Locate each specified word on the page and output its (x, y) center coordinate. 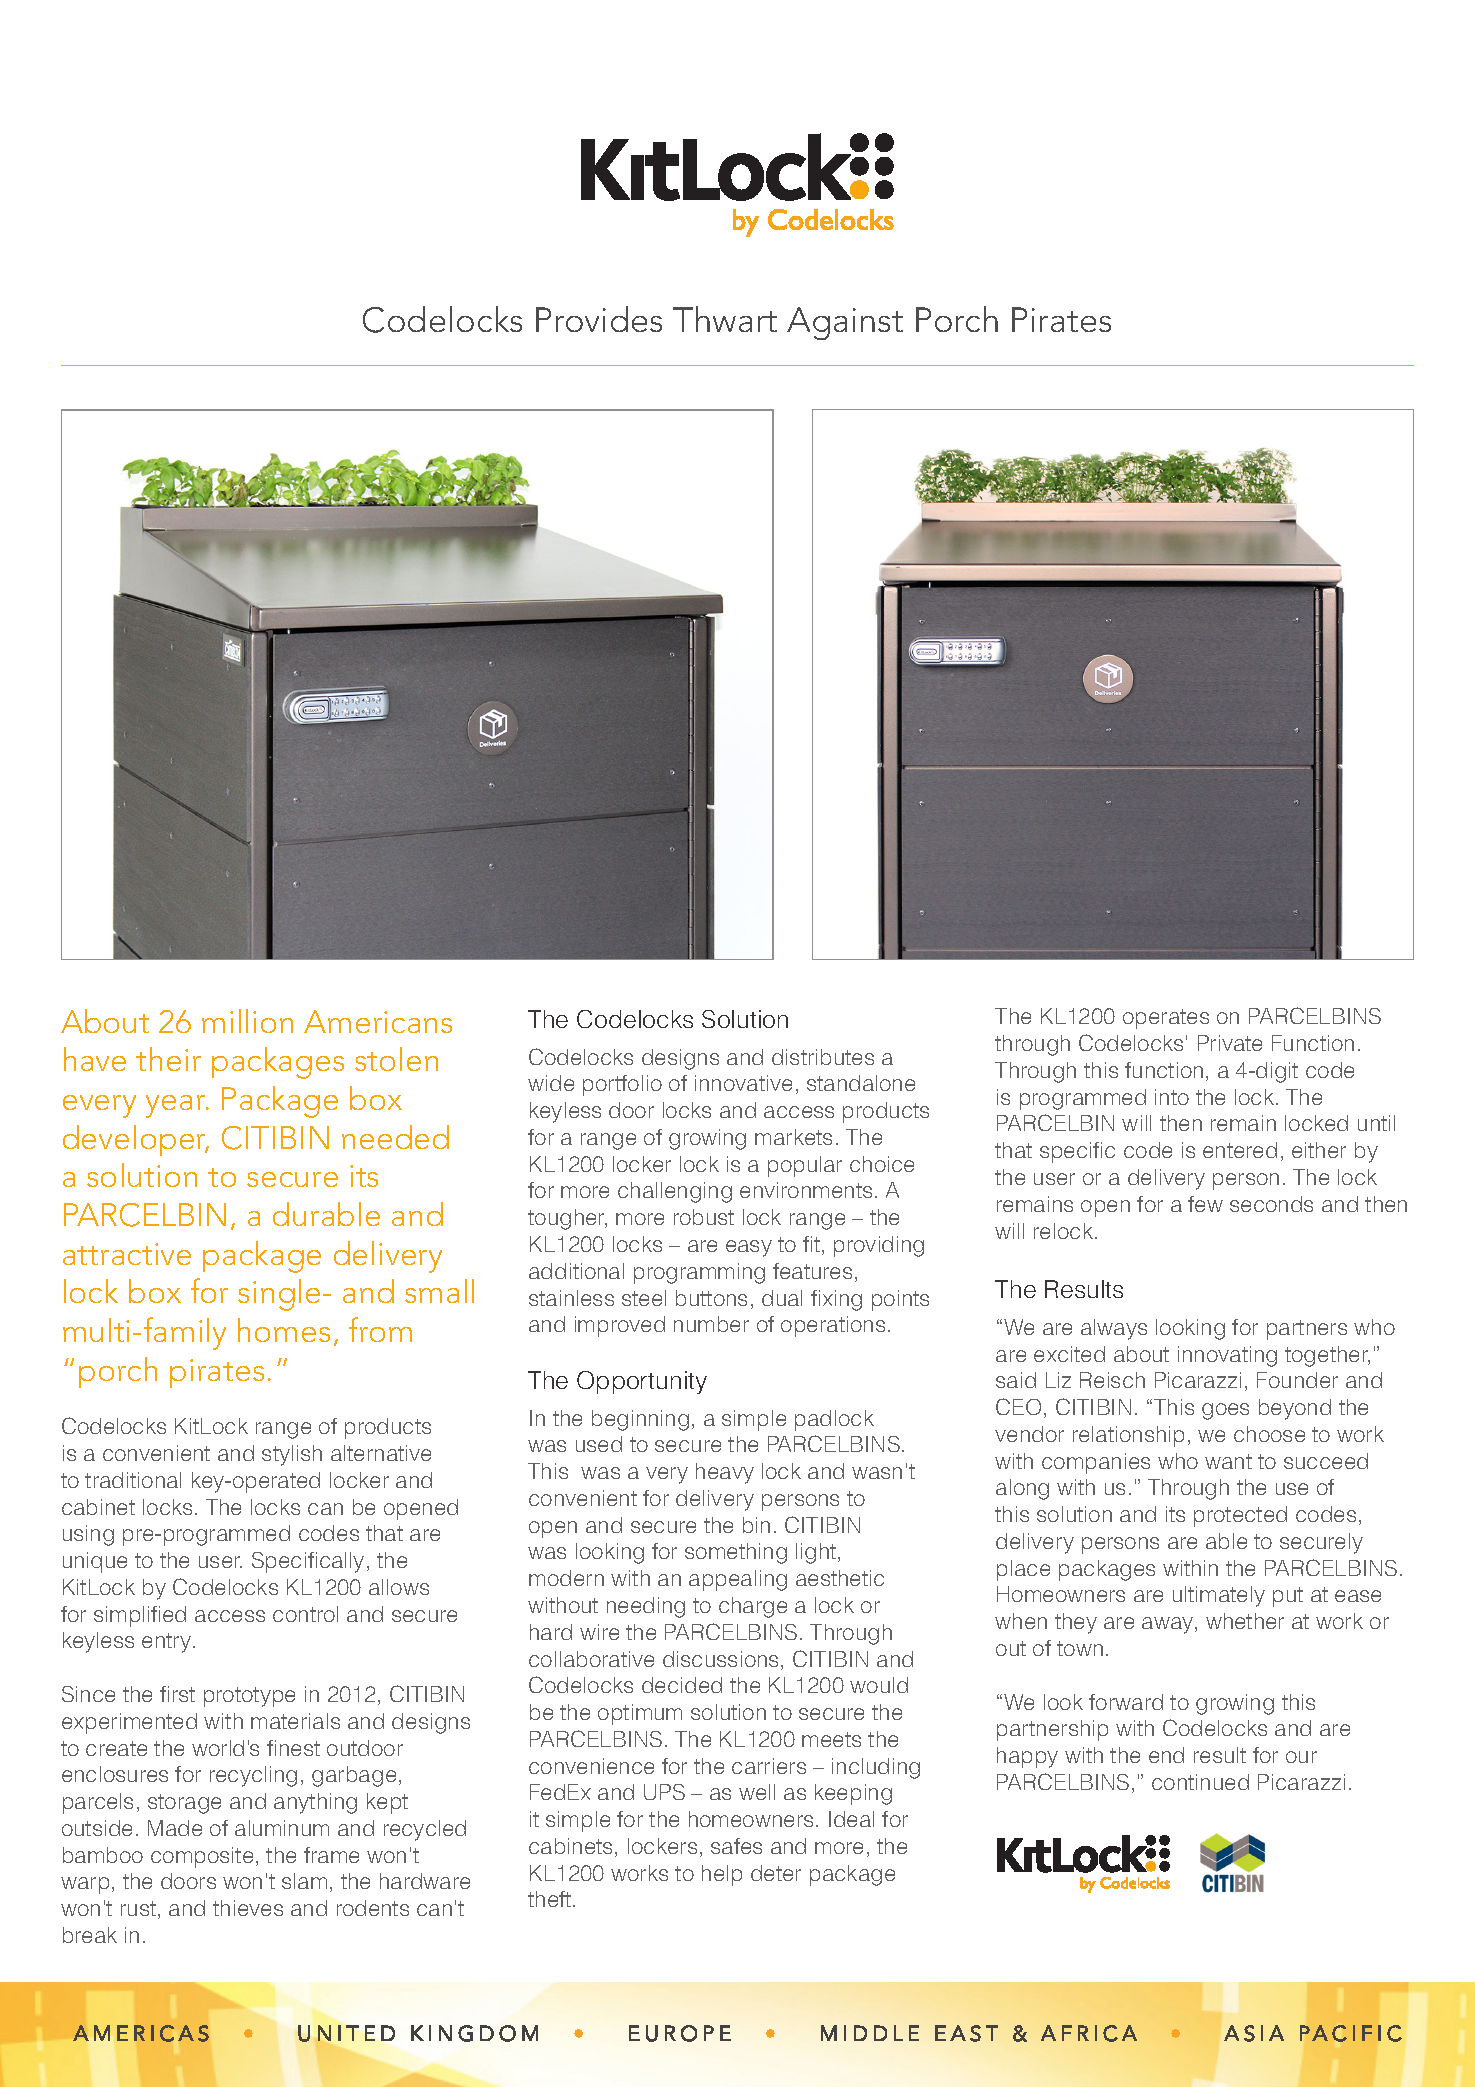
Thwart (725, 319)
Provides (599, 319)
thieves (248, 1908)
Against (845, 323)
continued (1200, 1782)
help (722, 1875)
